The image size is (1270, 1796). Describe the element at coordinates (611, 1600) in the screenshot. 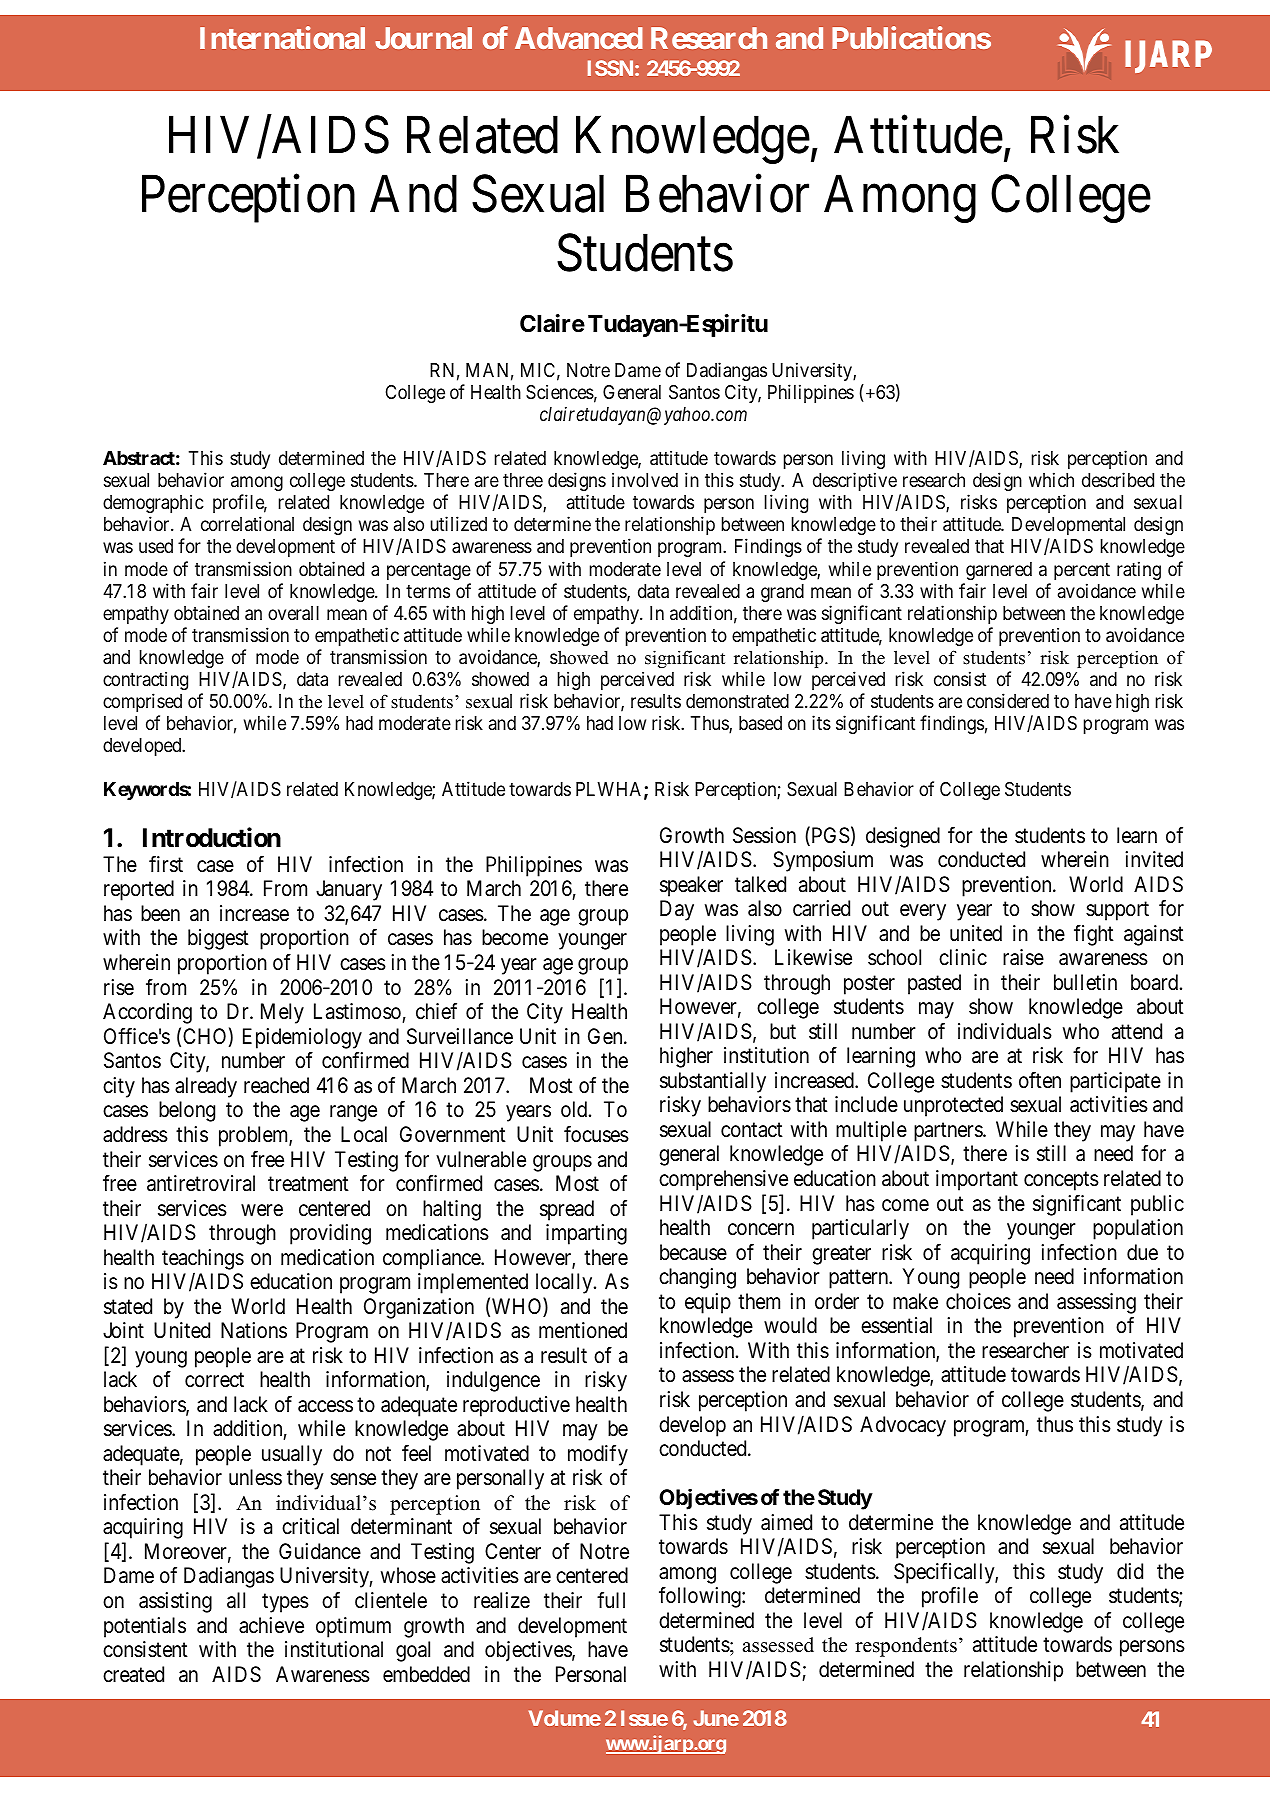

I see `full` at that location.
